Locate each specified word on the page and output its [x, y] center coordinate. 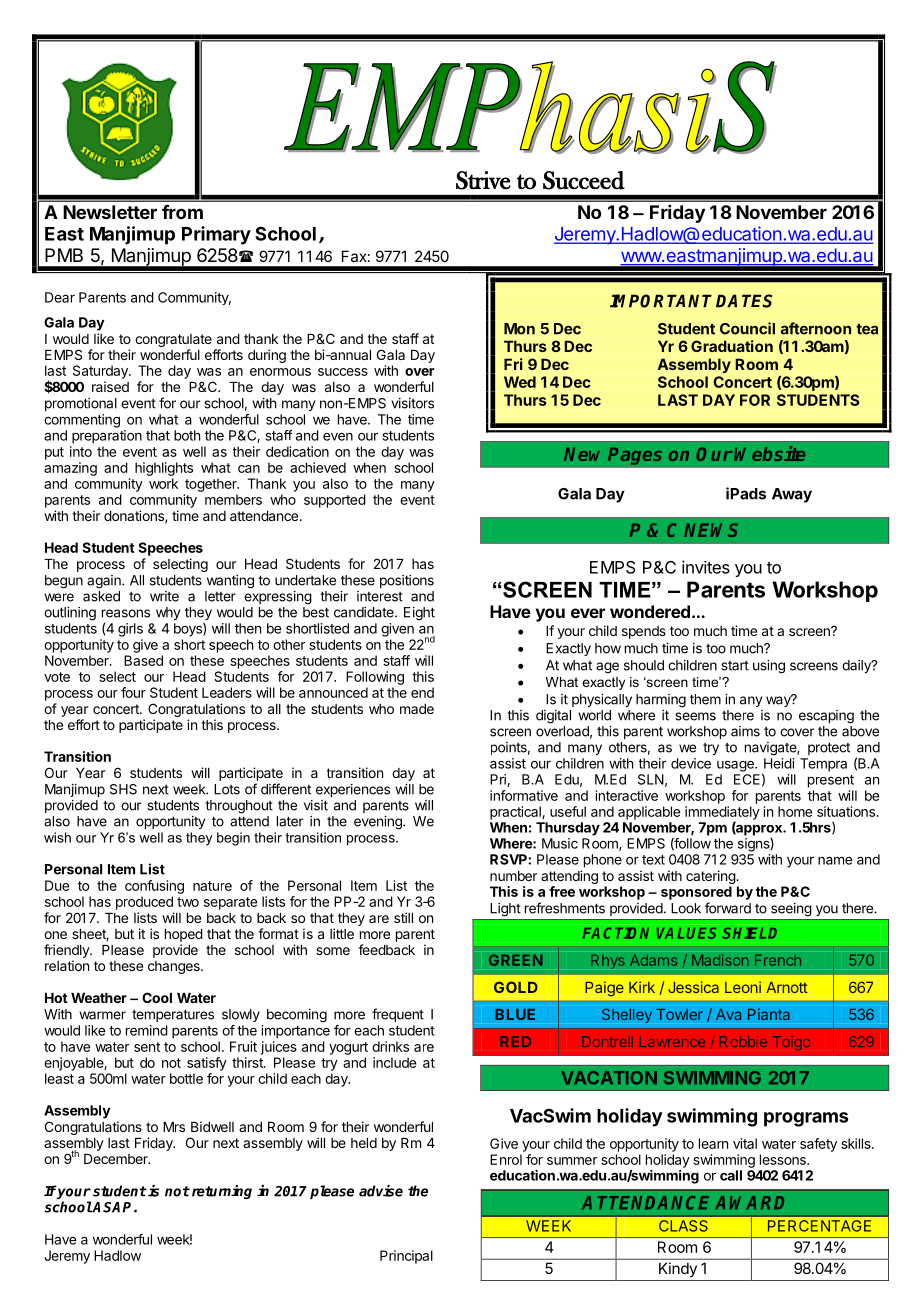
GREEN [516, 960]
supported [335, 501]
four [133, 692]
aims [745, 731]
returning [222, 1192]
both [187, 435]
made [417, 709]
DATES [744, 301]
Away [792, 495]
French [778, 960]
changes [175, 967]
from [182, 212]
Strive [483, 180]
